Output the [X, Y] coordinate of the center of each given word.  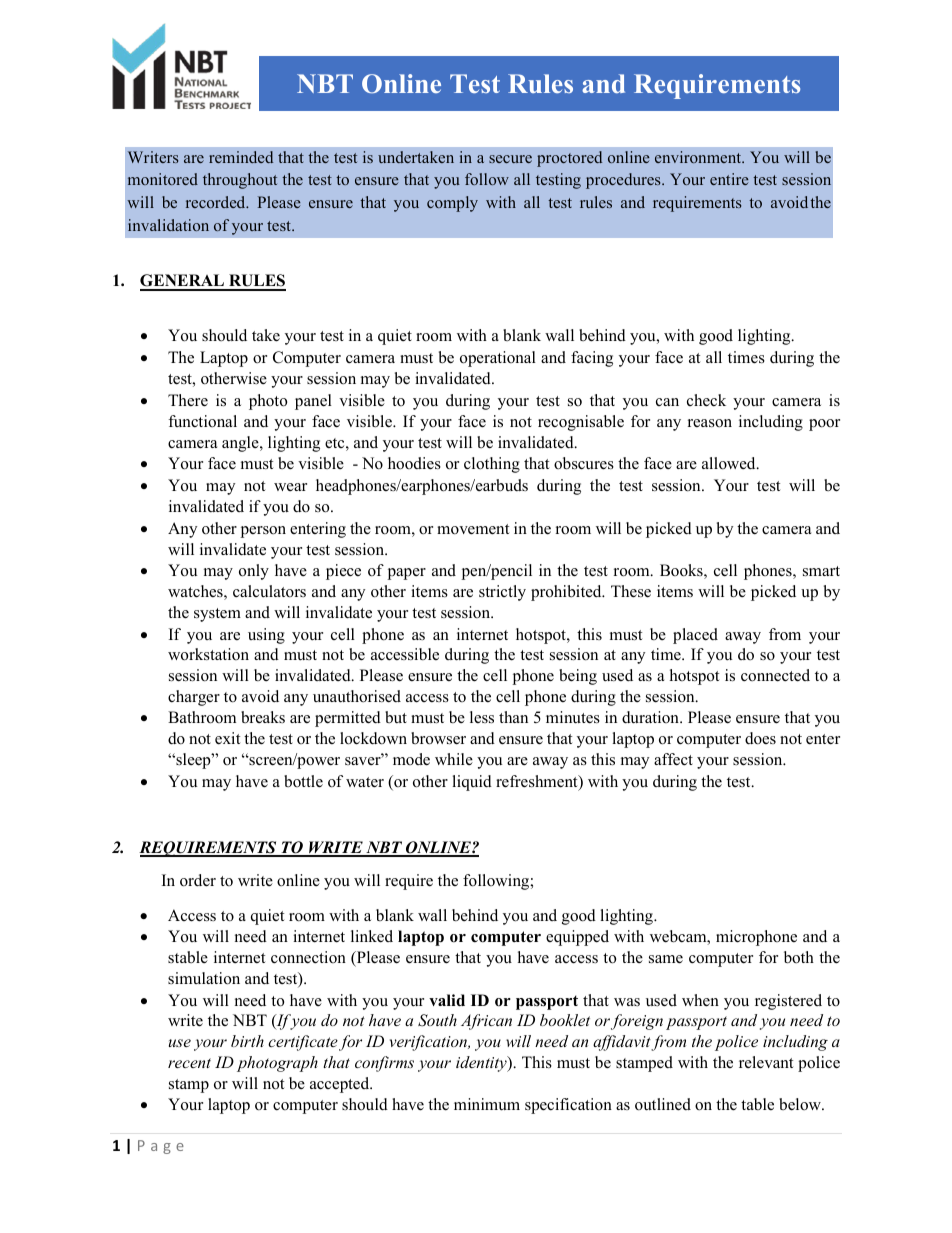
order [198, 880]
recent [189, 1063]
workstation [208, 654]
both [799, 957]
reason [710, 423]
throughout [240, 181]
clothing [492, 465]
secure [510, 159]
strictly [502, 593]
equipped [577, 938]
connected [775, 675]
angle [241, 444]
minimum [487, 1104]
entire [729, 179]
